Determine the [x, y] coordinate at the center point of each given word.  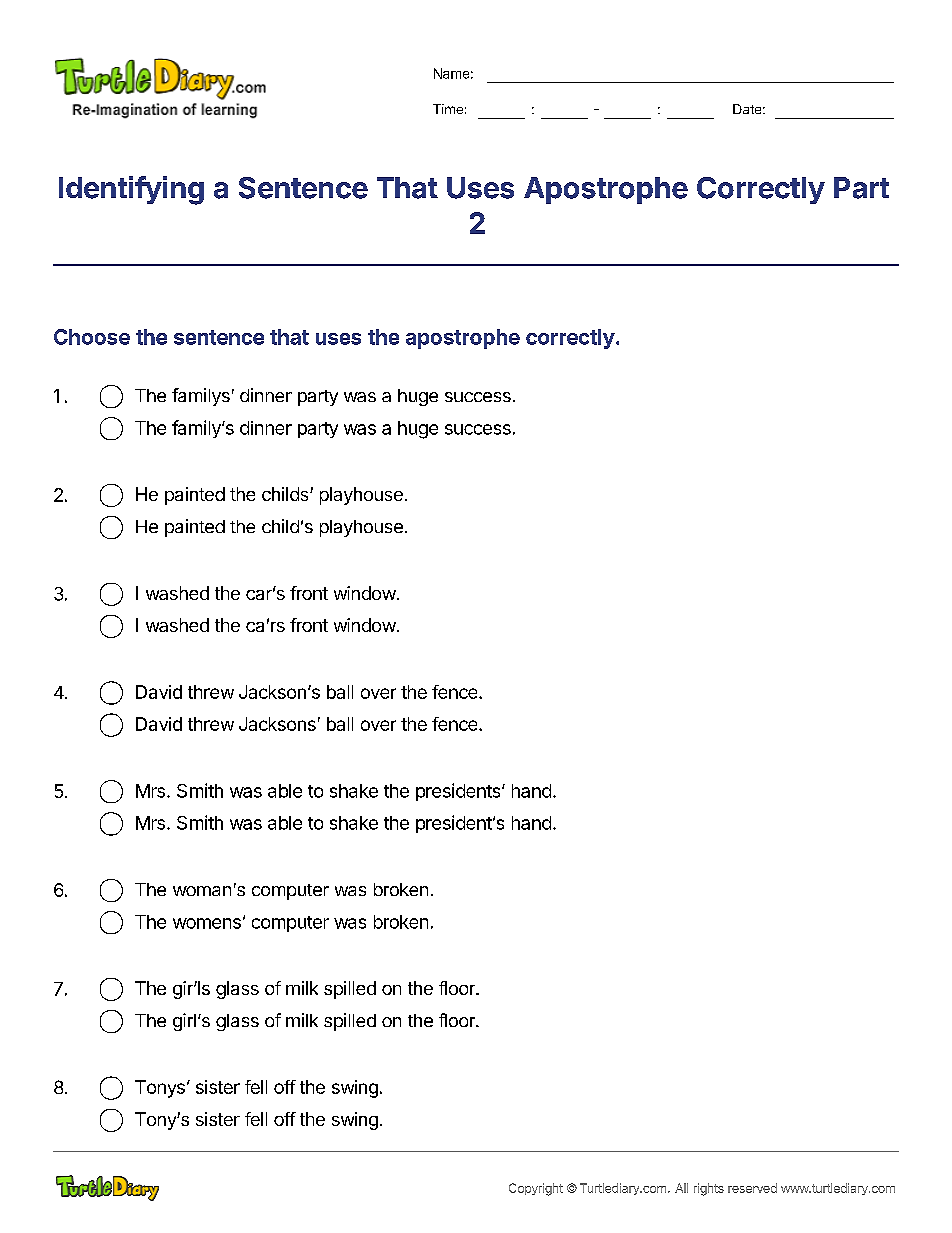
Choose [92, 337]
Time [448, 109]
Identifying [131, 190]
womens [207, 923]
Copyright [536, 1189]
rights [709, 1189]
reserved [752, 1188]
